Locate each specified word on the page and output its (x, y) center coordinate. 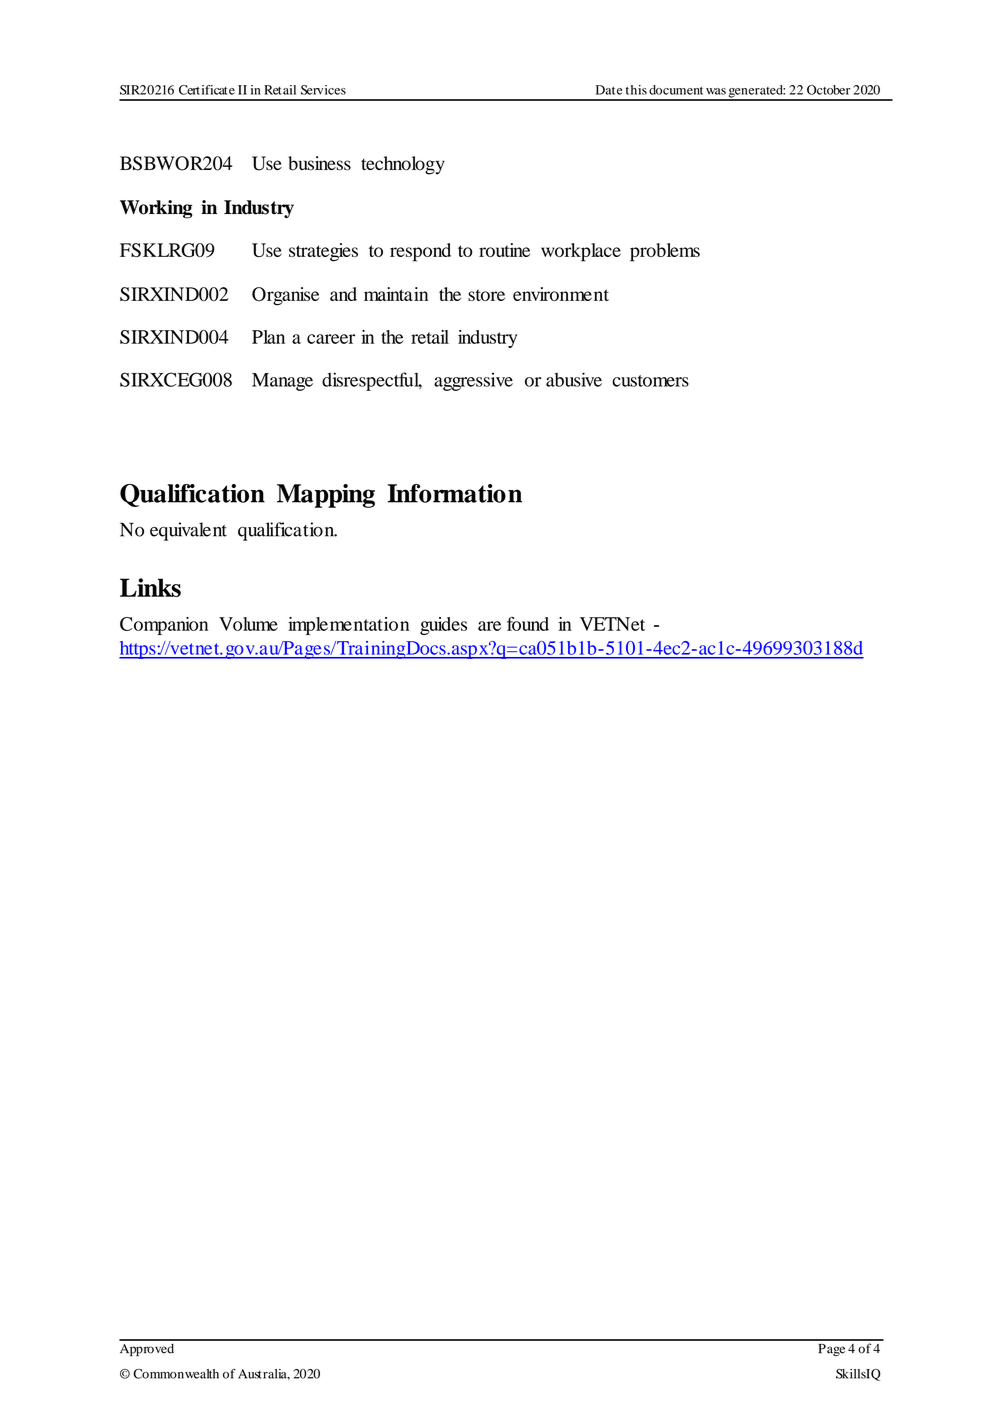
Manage (282, 382)
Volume (248, 624)
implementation (348, 626)
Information (454, 493)
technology (403, 165)
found (528, 624)
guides (443, 626)
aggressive (473, 381)
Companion (164, 626)
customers (650, 381)
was (716, 91)
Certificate (207, 90)
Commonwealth (176, 1374)
